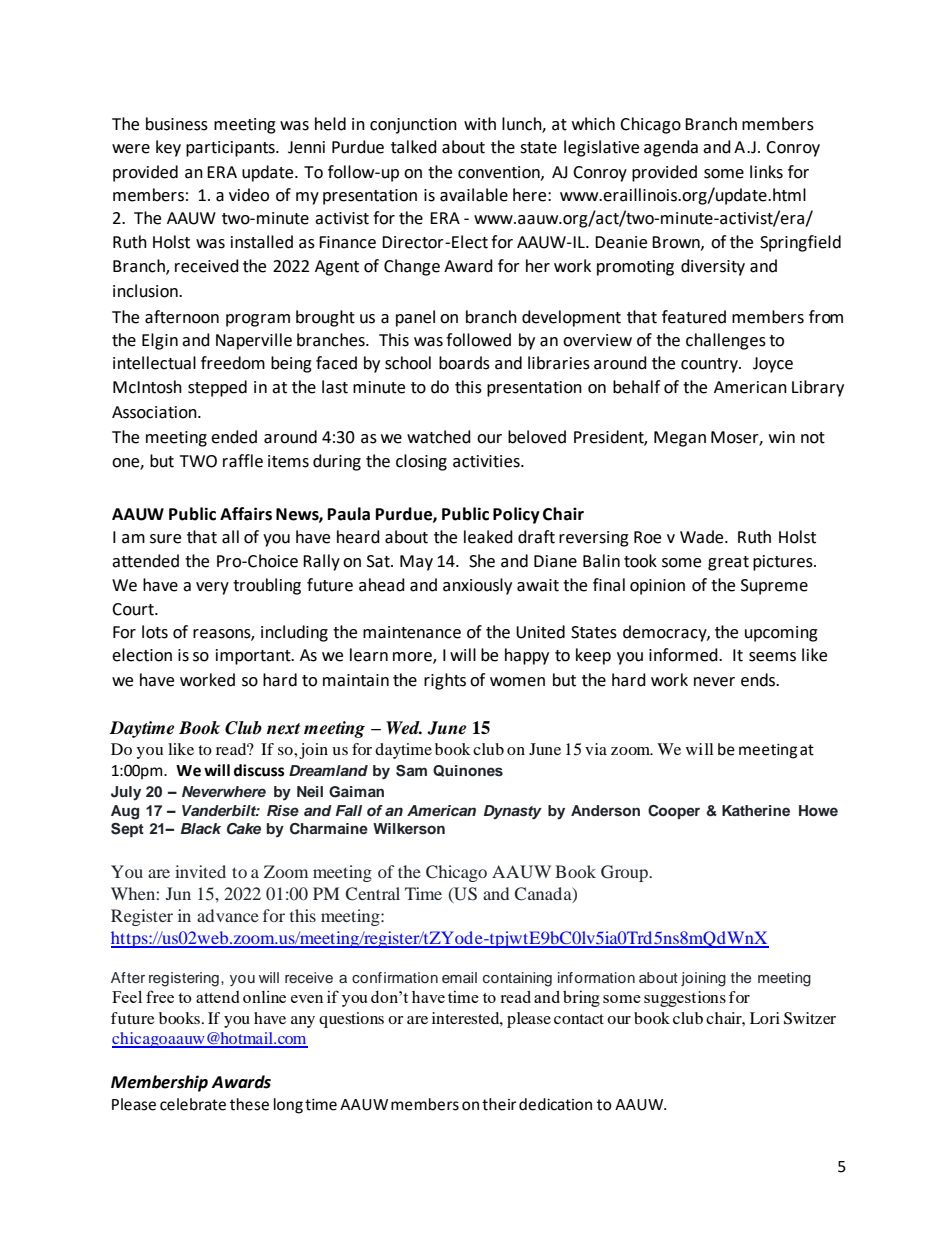 This page has width=952, height=1233. Describe the element at coordinates (513, 812) in the page. I see `Dynasty` at that location.
